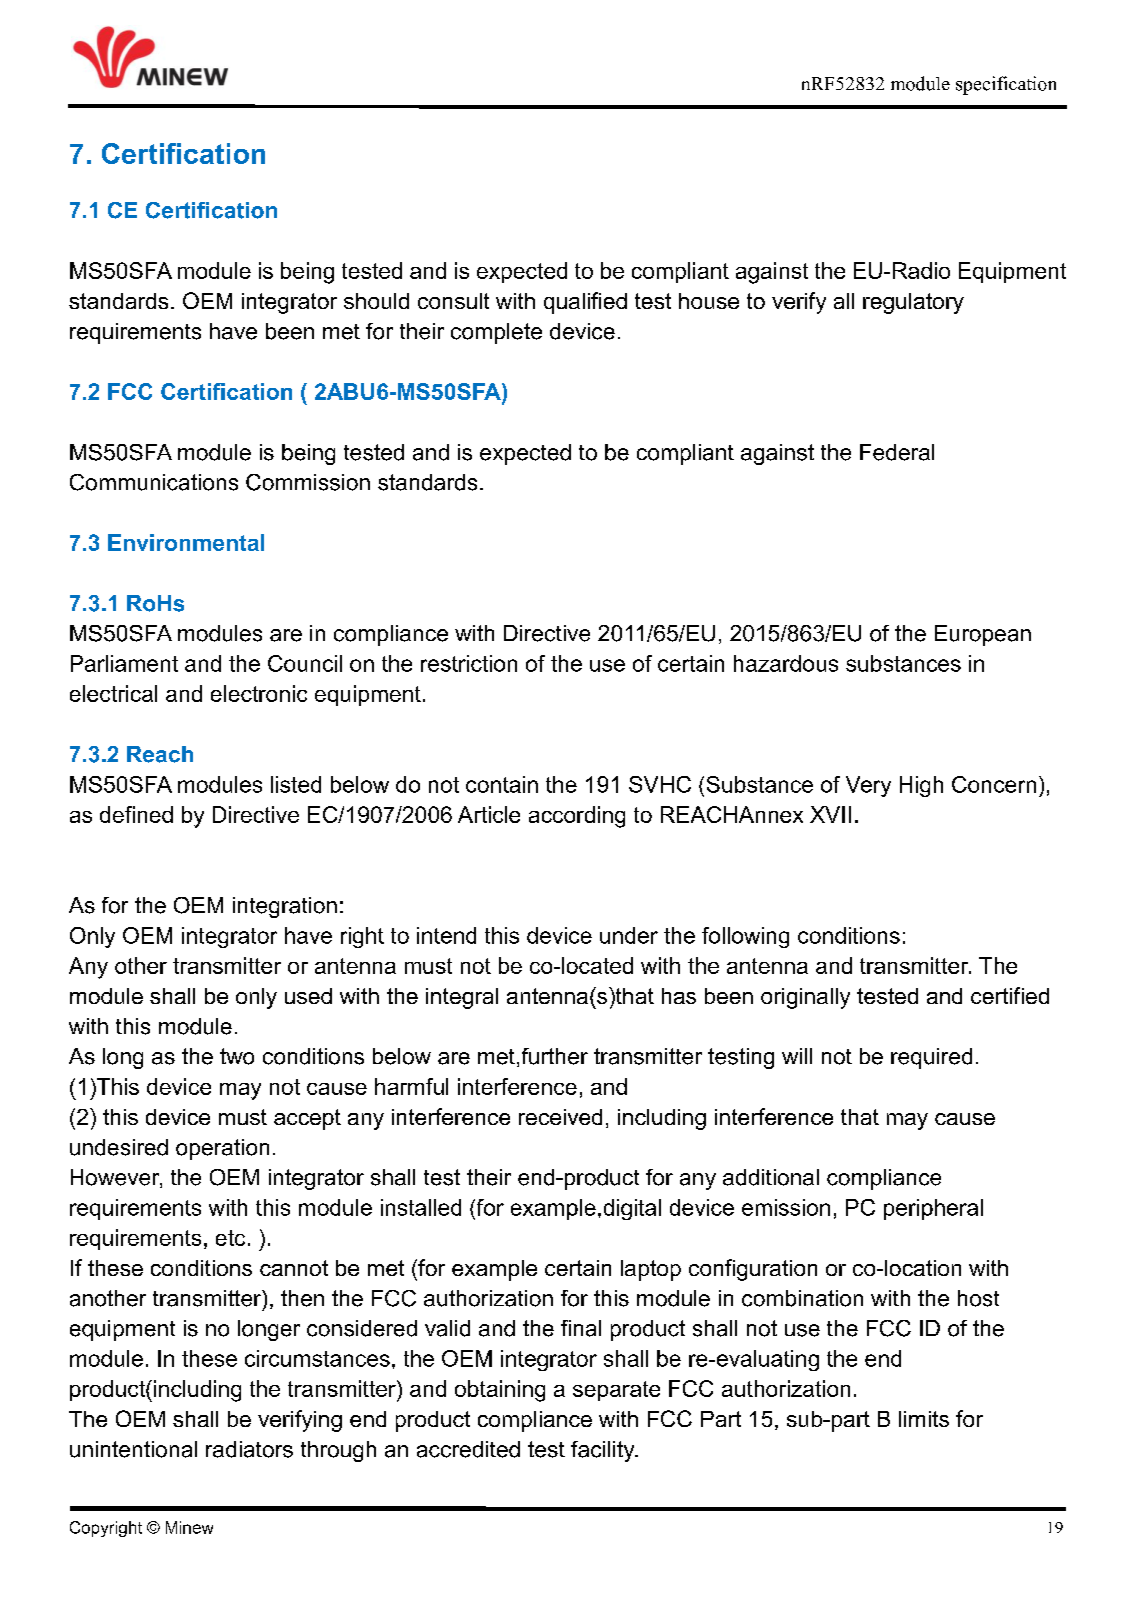 The image size is (1135, 1605). Describe the element at coordinates (469, 663) in the image. I see `restriction` at that location.
